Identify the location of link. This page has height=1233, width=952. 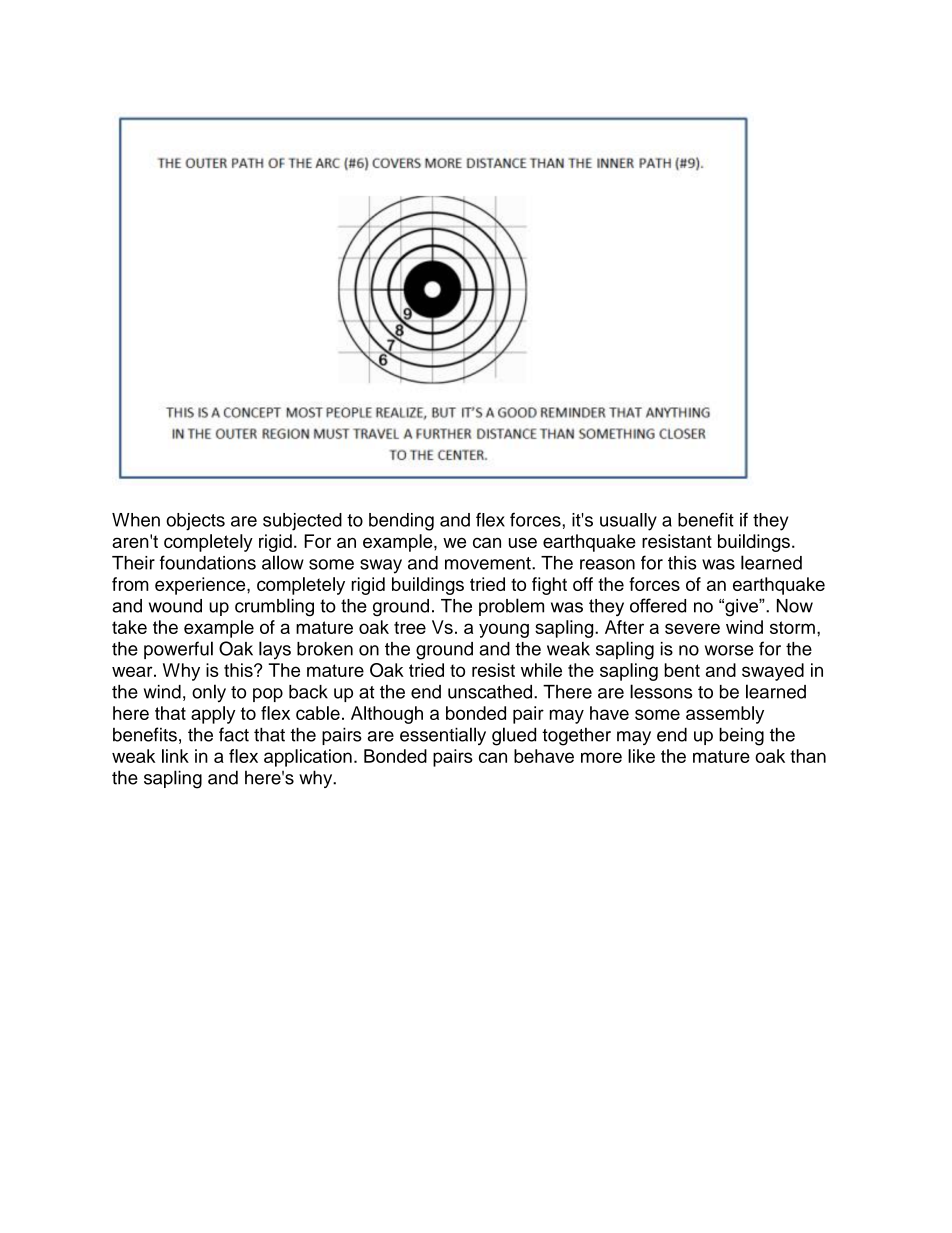
(175, 756).
